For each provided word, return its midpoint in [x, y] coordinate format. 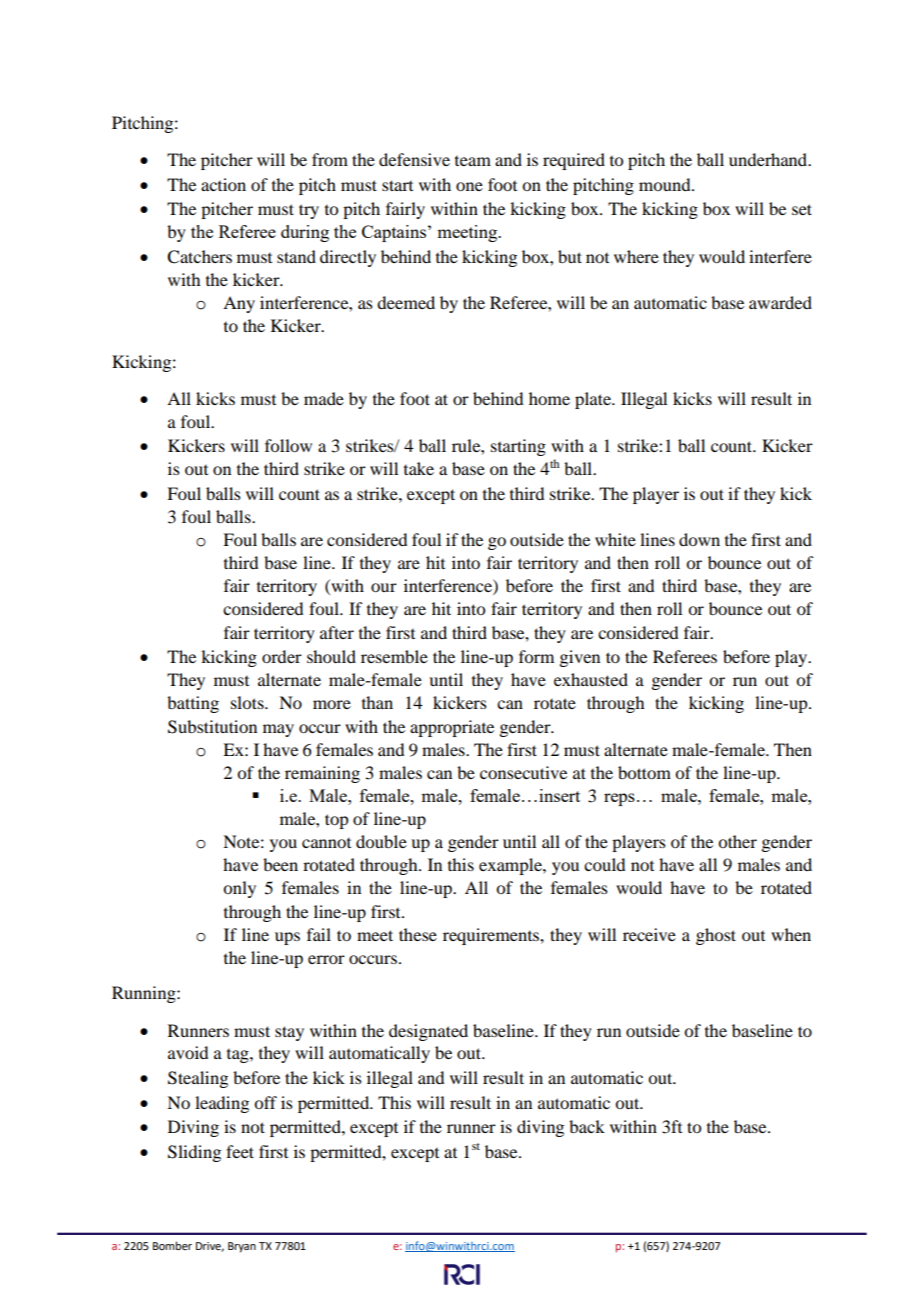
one [469, 186]
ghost [716, 936]
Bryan [242, 1247]
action [223, 184]
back [587, 1126]
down [699, 539]
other [737, 841]
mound [666, 184]
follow [288, 445]
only [239, 889]
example [511, 866]
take [419, 468]
